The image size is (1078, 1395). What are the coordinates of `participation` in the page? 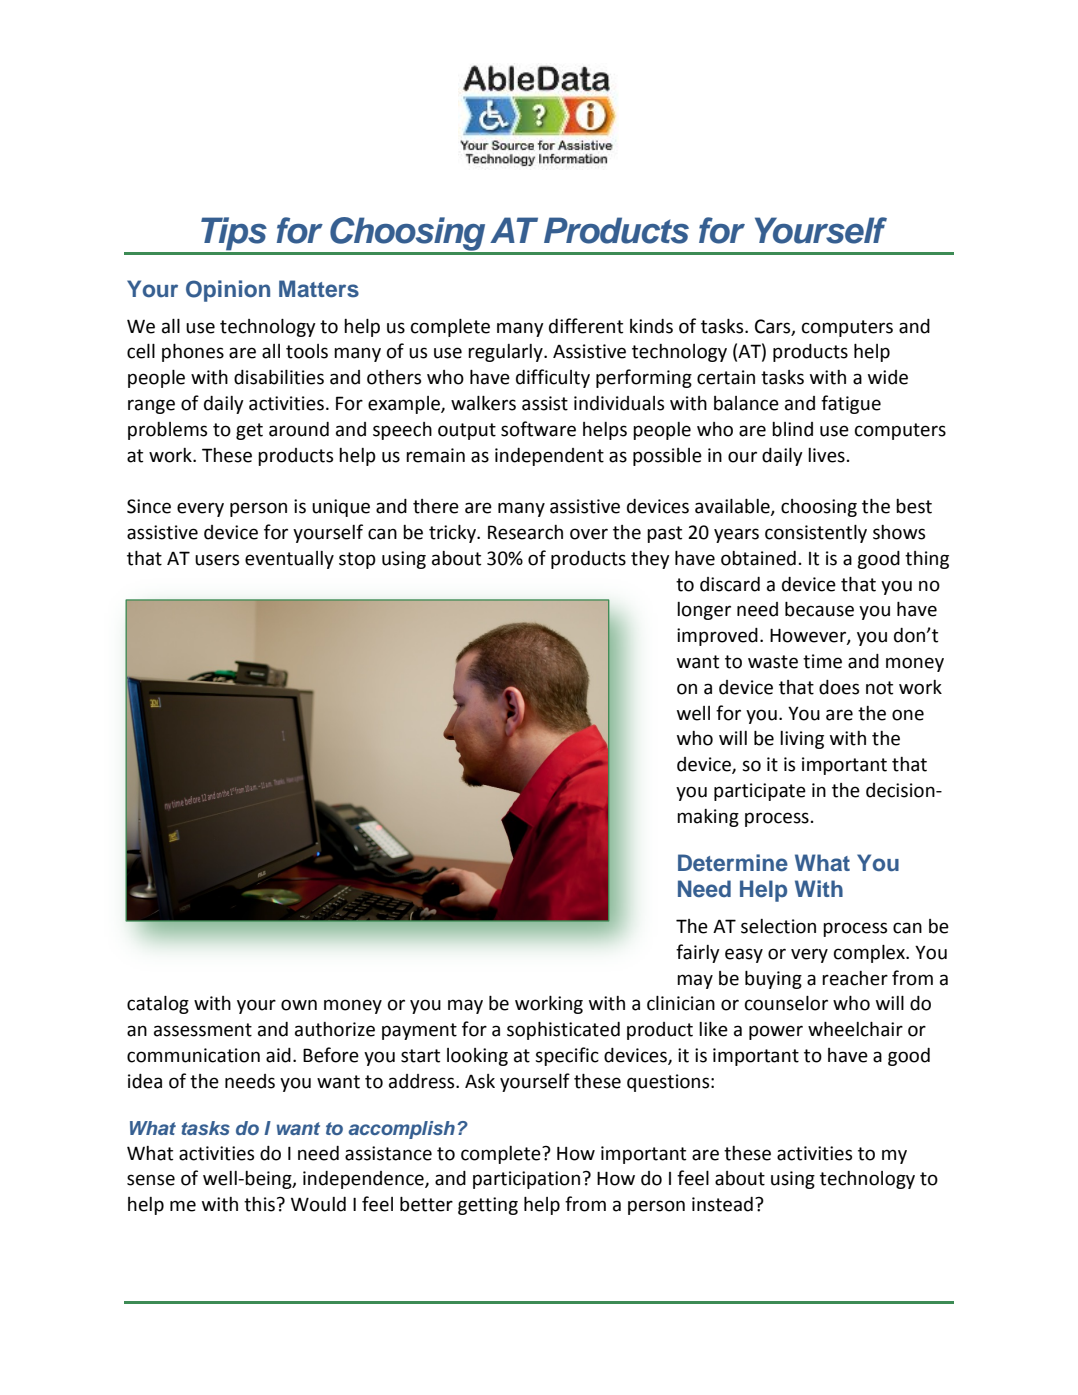 It's located at (526, 1180).
